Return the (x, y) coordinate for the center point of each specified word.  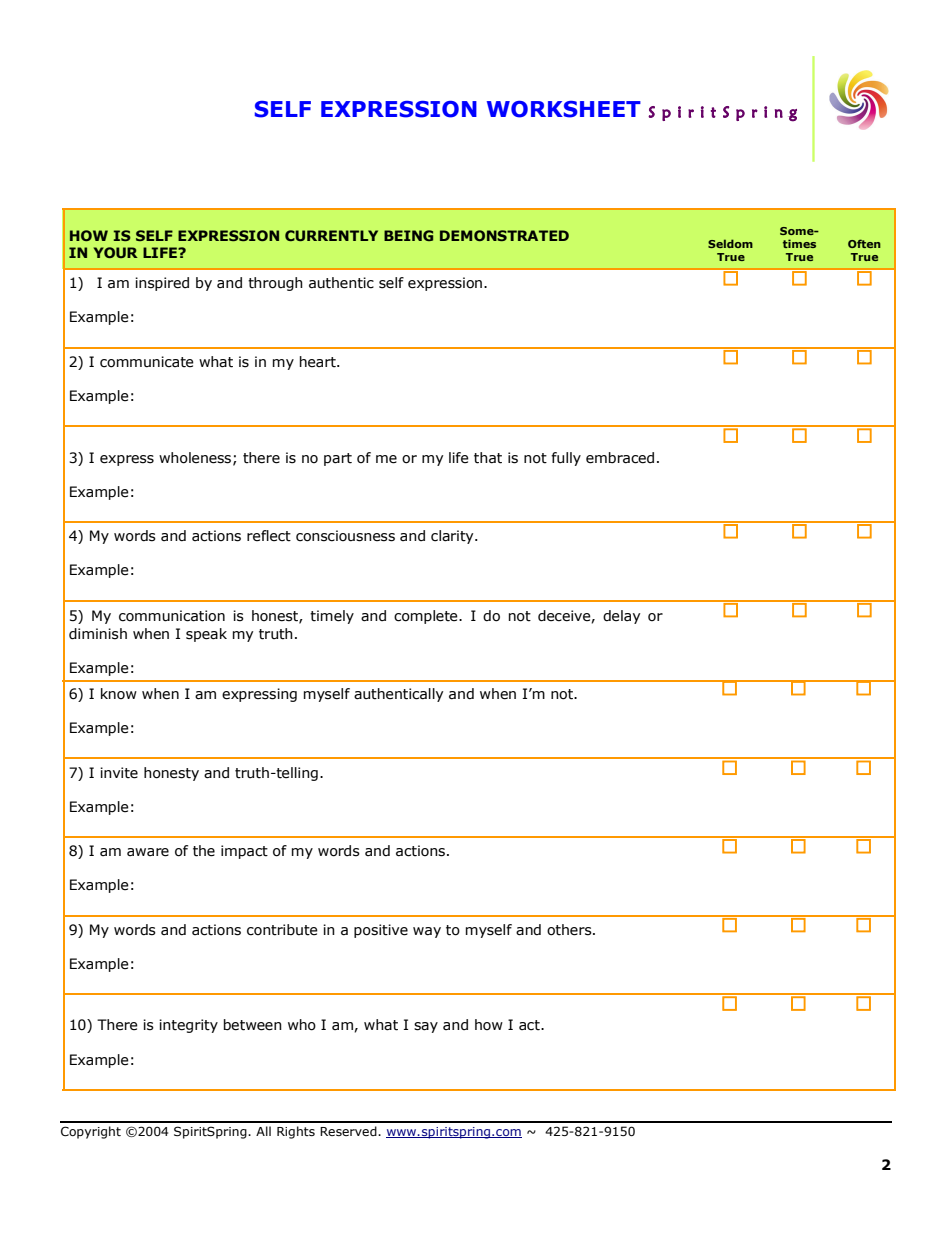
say (426, 1027)
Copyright (91, 1132)
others (570, 930)
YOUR (116, 252)
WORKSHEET (564, 109)
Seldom (730, 243)
